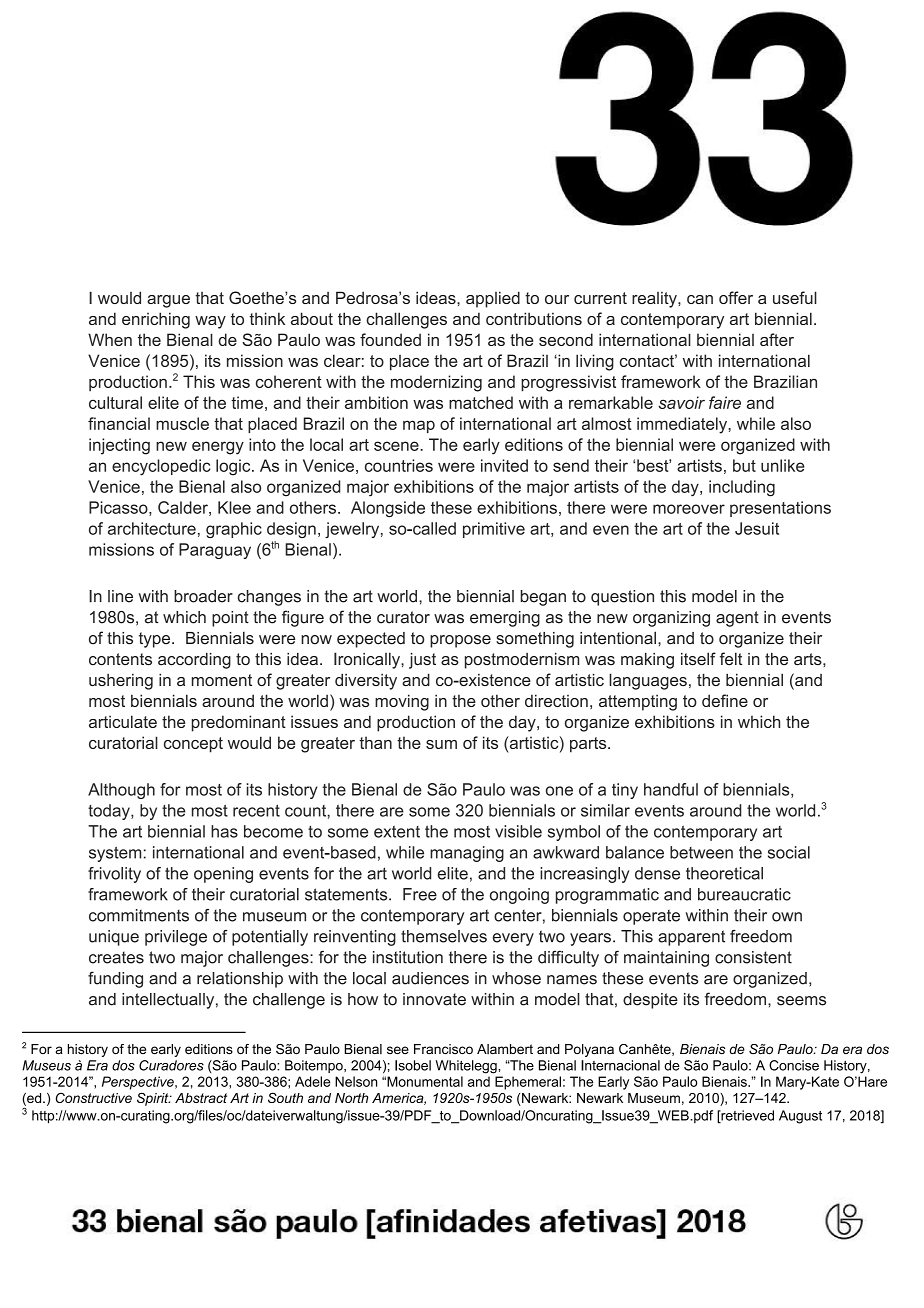 The width and height of the document is (924, 1308). I want to click on Abstract, so click(201, 1098).
